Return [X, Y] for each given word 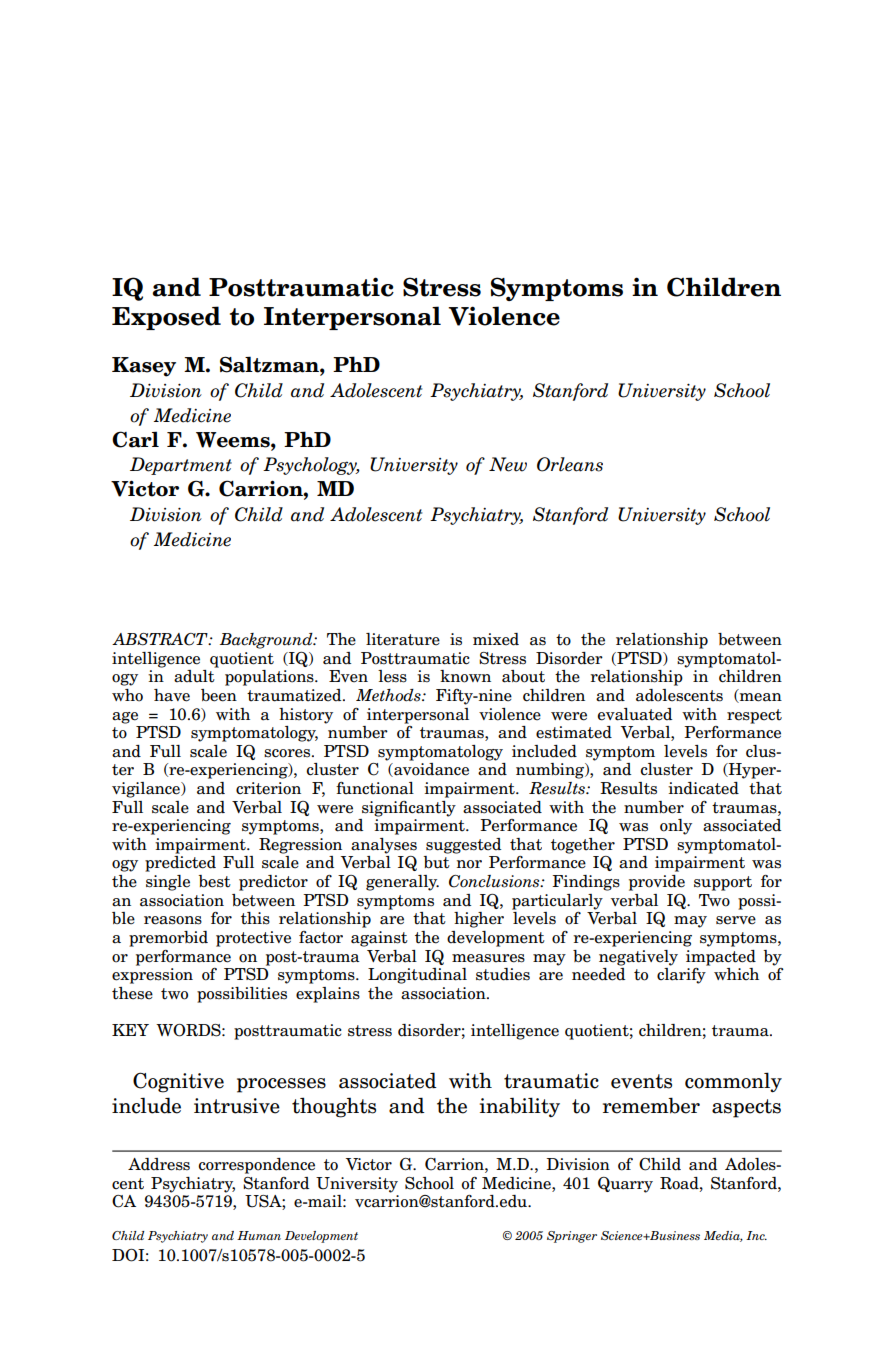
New [508, 464]
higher [479, 920]
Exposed [166, 318]
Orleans [570, 464]
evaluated [635, 714]
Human [259, 1235]
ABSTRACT [161, 639]
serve [736, 920]
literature [403, 639]
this [255, 918]
